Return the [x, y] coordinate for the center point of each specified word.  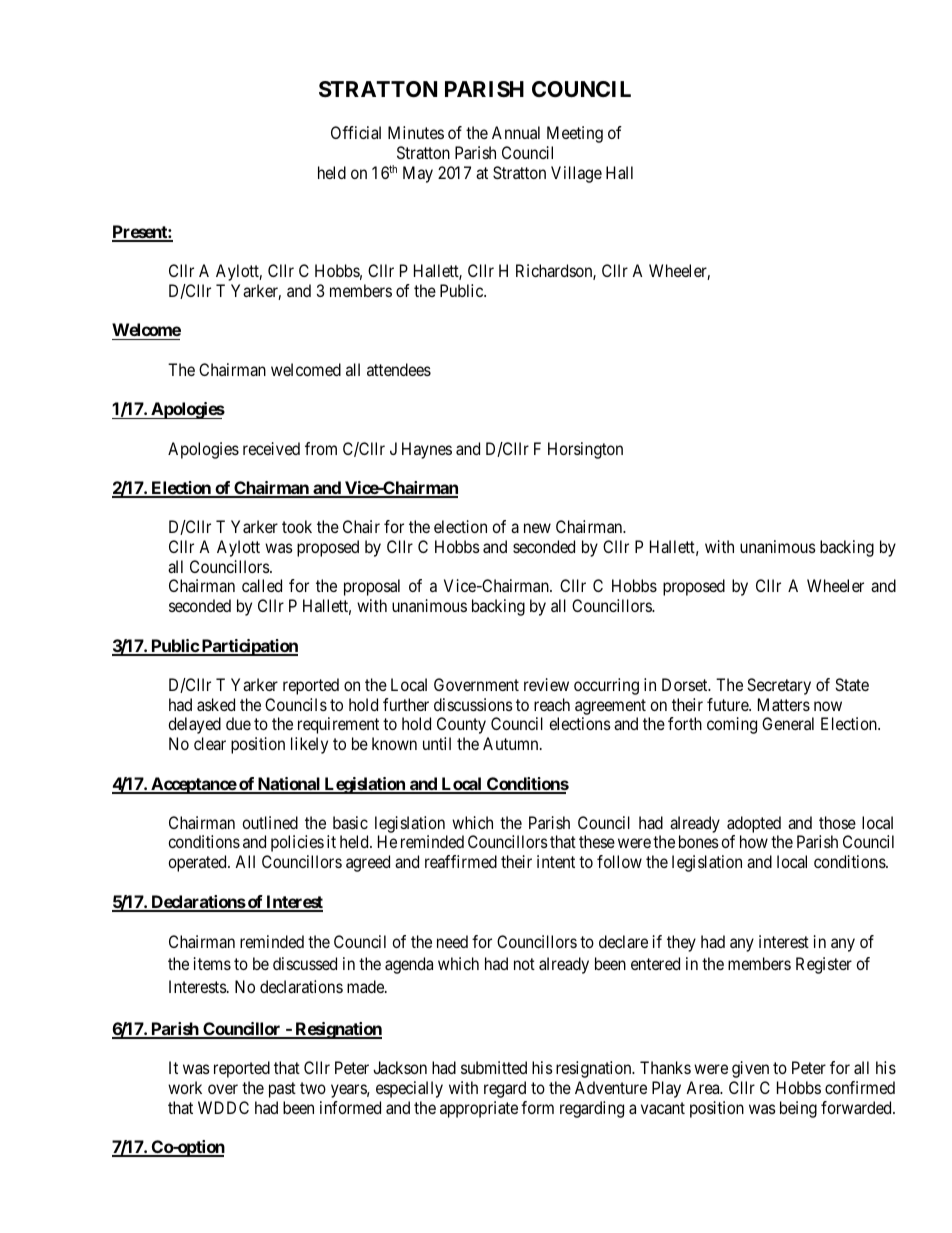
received [271, 448]
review [546, 684]
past [282, 1090]
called [262, 585]
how [754, 841]
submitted [494, 1067]
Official [356, 132]
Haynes [427, 450]
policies [297, 843]
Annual [516, 132]
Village [576, 174]
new [537, 528]
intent [556, 861]
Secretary [779, 686]
